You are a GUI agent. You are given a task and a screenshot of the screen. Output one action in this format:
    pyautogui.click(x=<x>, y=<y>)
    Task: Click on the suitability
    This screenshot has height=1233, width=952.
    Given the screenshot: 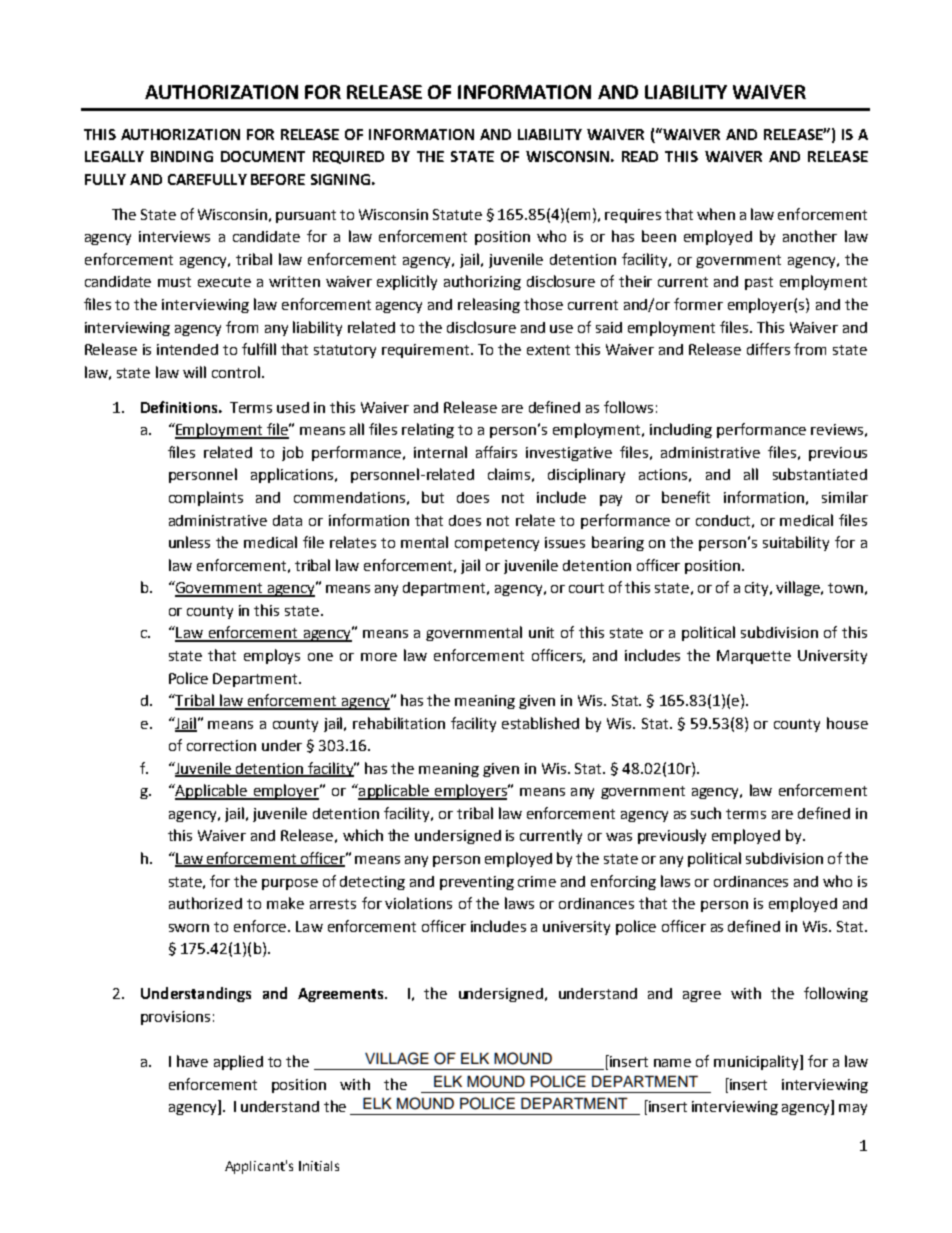 What is the action you would take?
    pyautogui.click(x=796, y=543)
